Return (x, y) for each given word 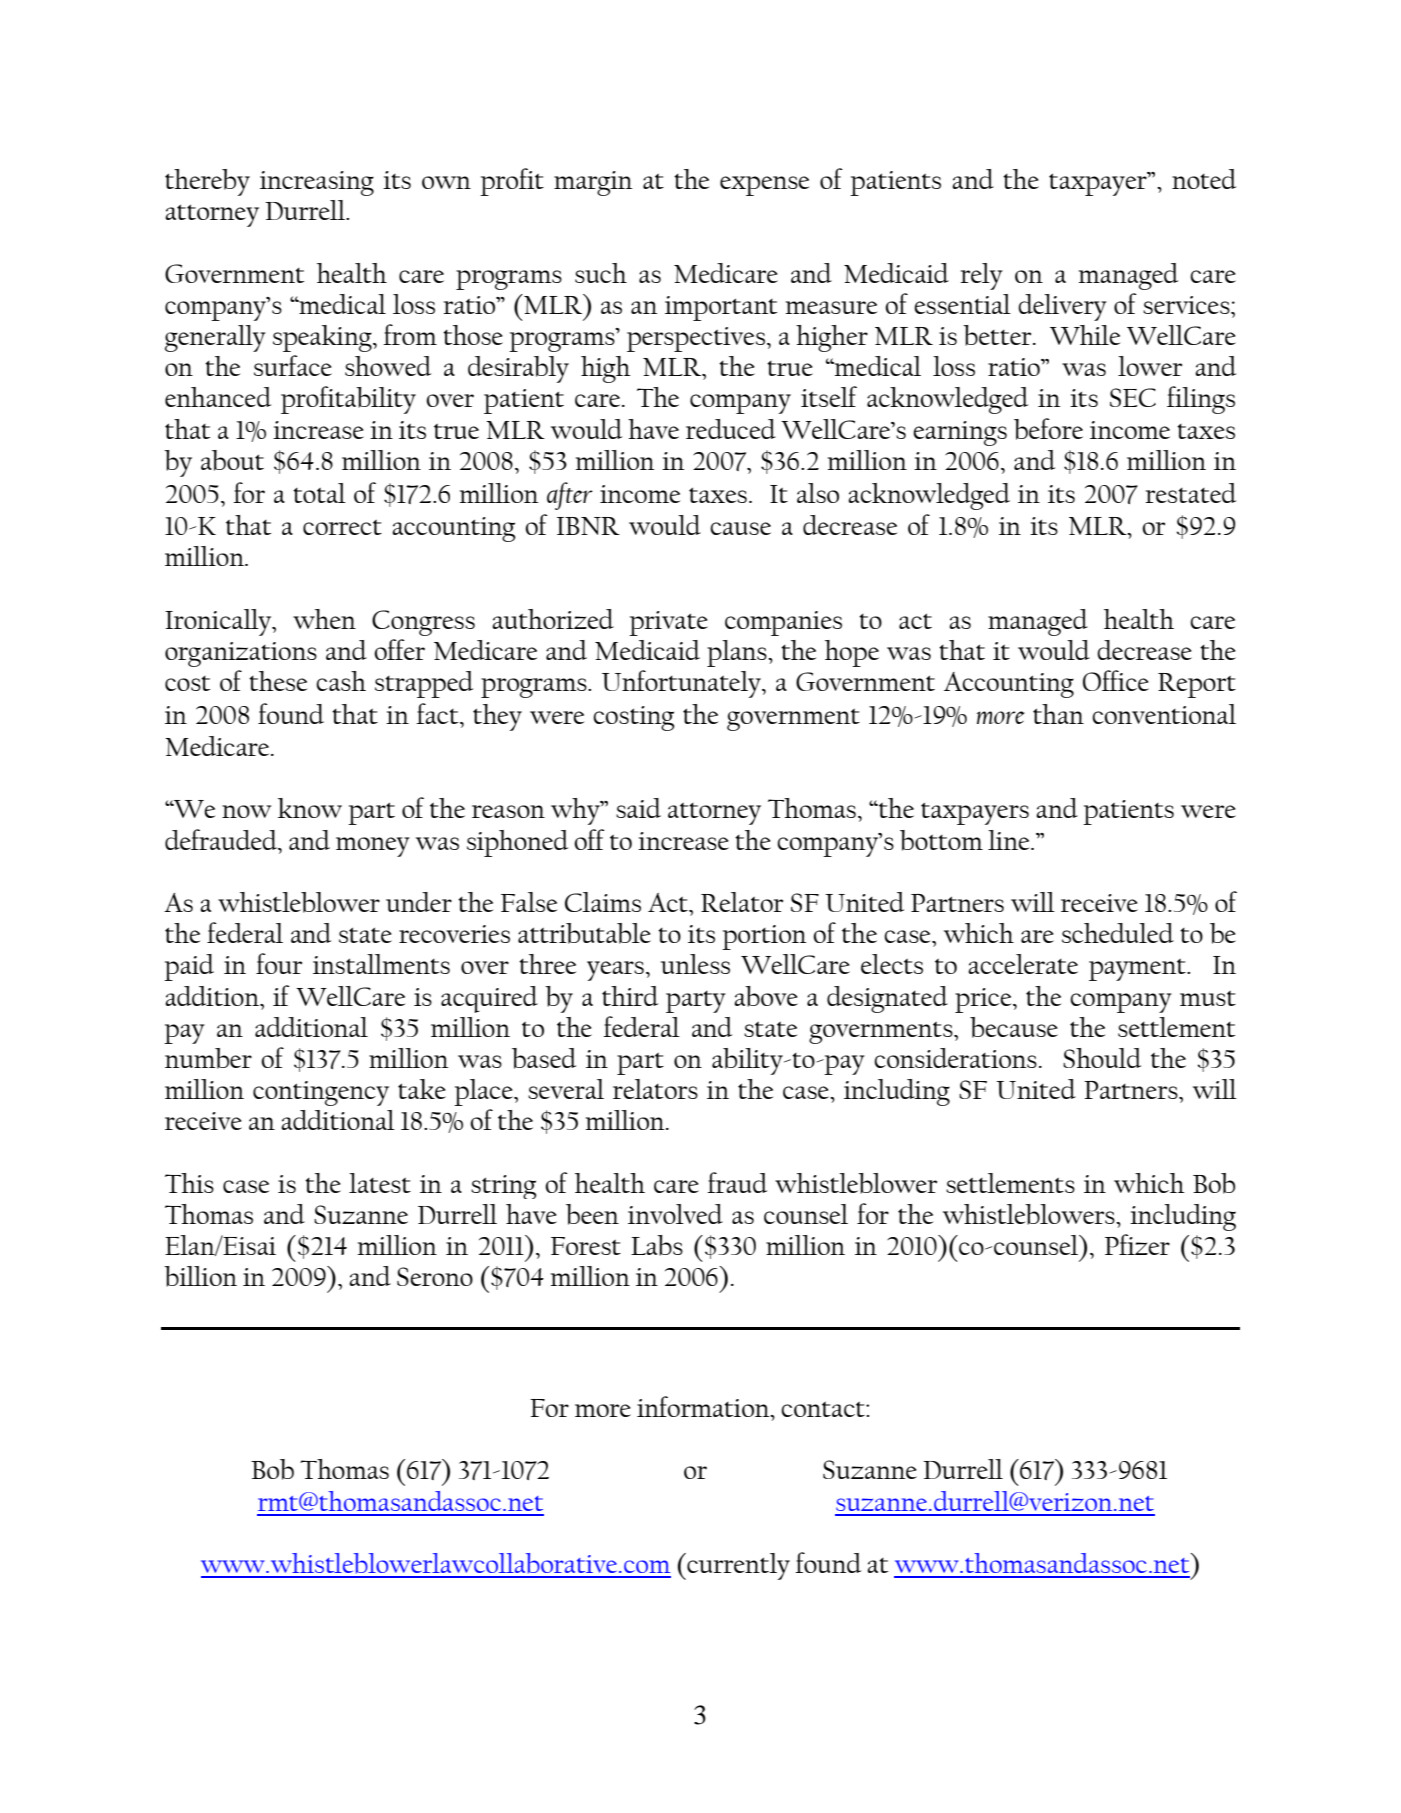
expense (764, 186)
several (566, 1089)
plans (738, 653)
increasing (317, 183)
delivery (1062, 307)
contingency (321, 1093)
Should (1102, 1058)
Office (1116, 680)
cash (341, 681)
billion (200, 1276)
